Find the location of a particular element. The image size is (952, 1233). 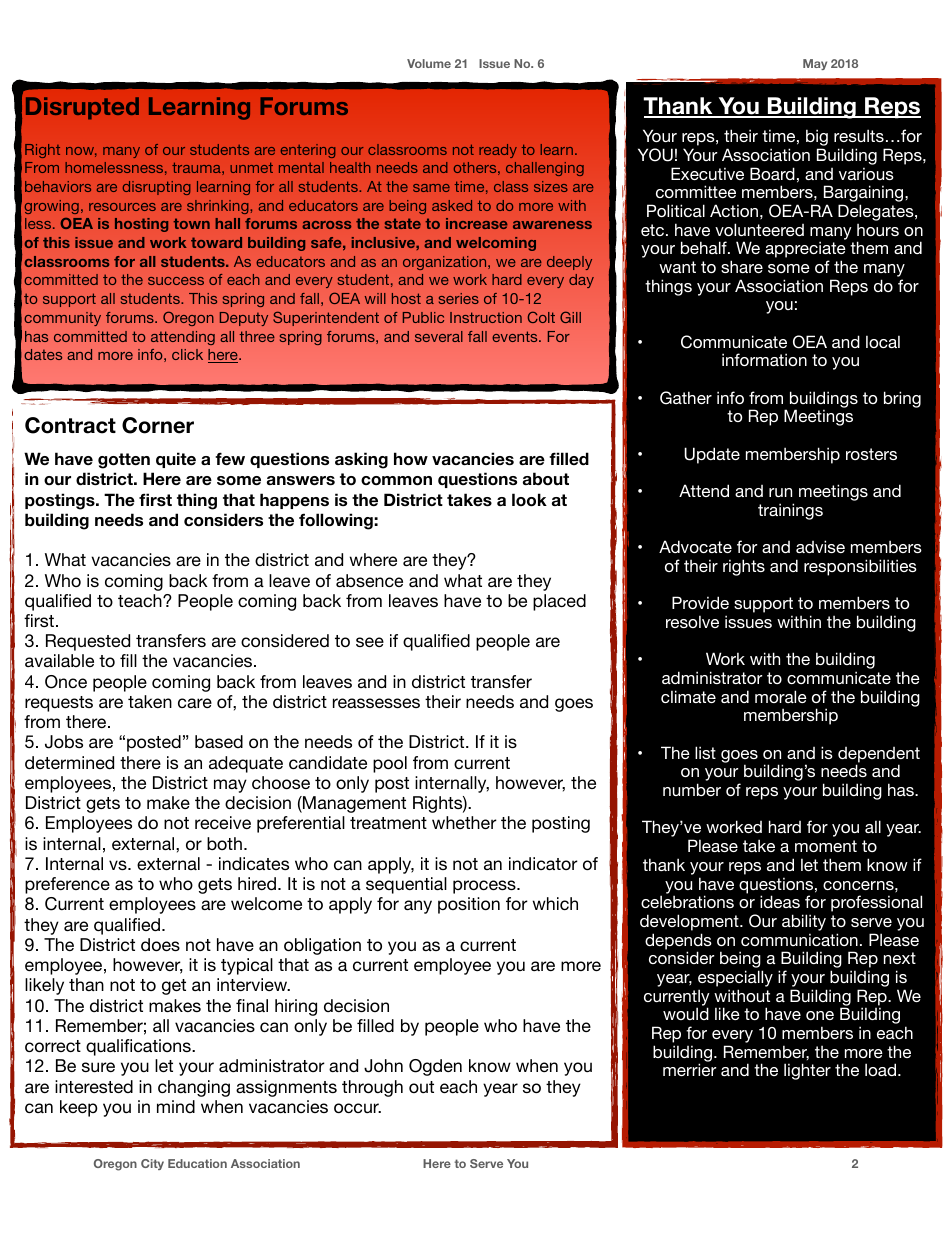

Corner is located at coordinates (158, 425).
